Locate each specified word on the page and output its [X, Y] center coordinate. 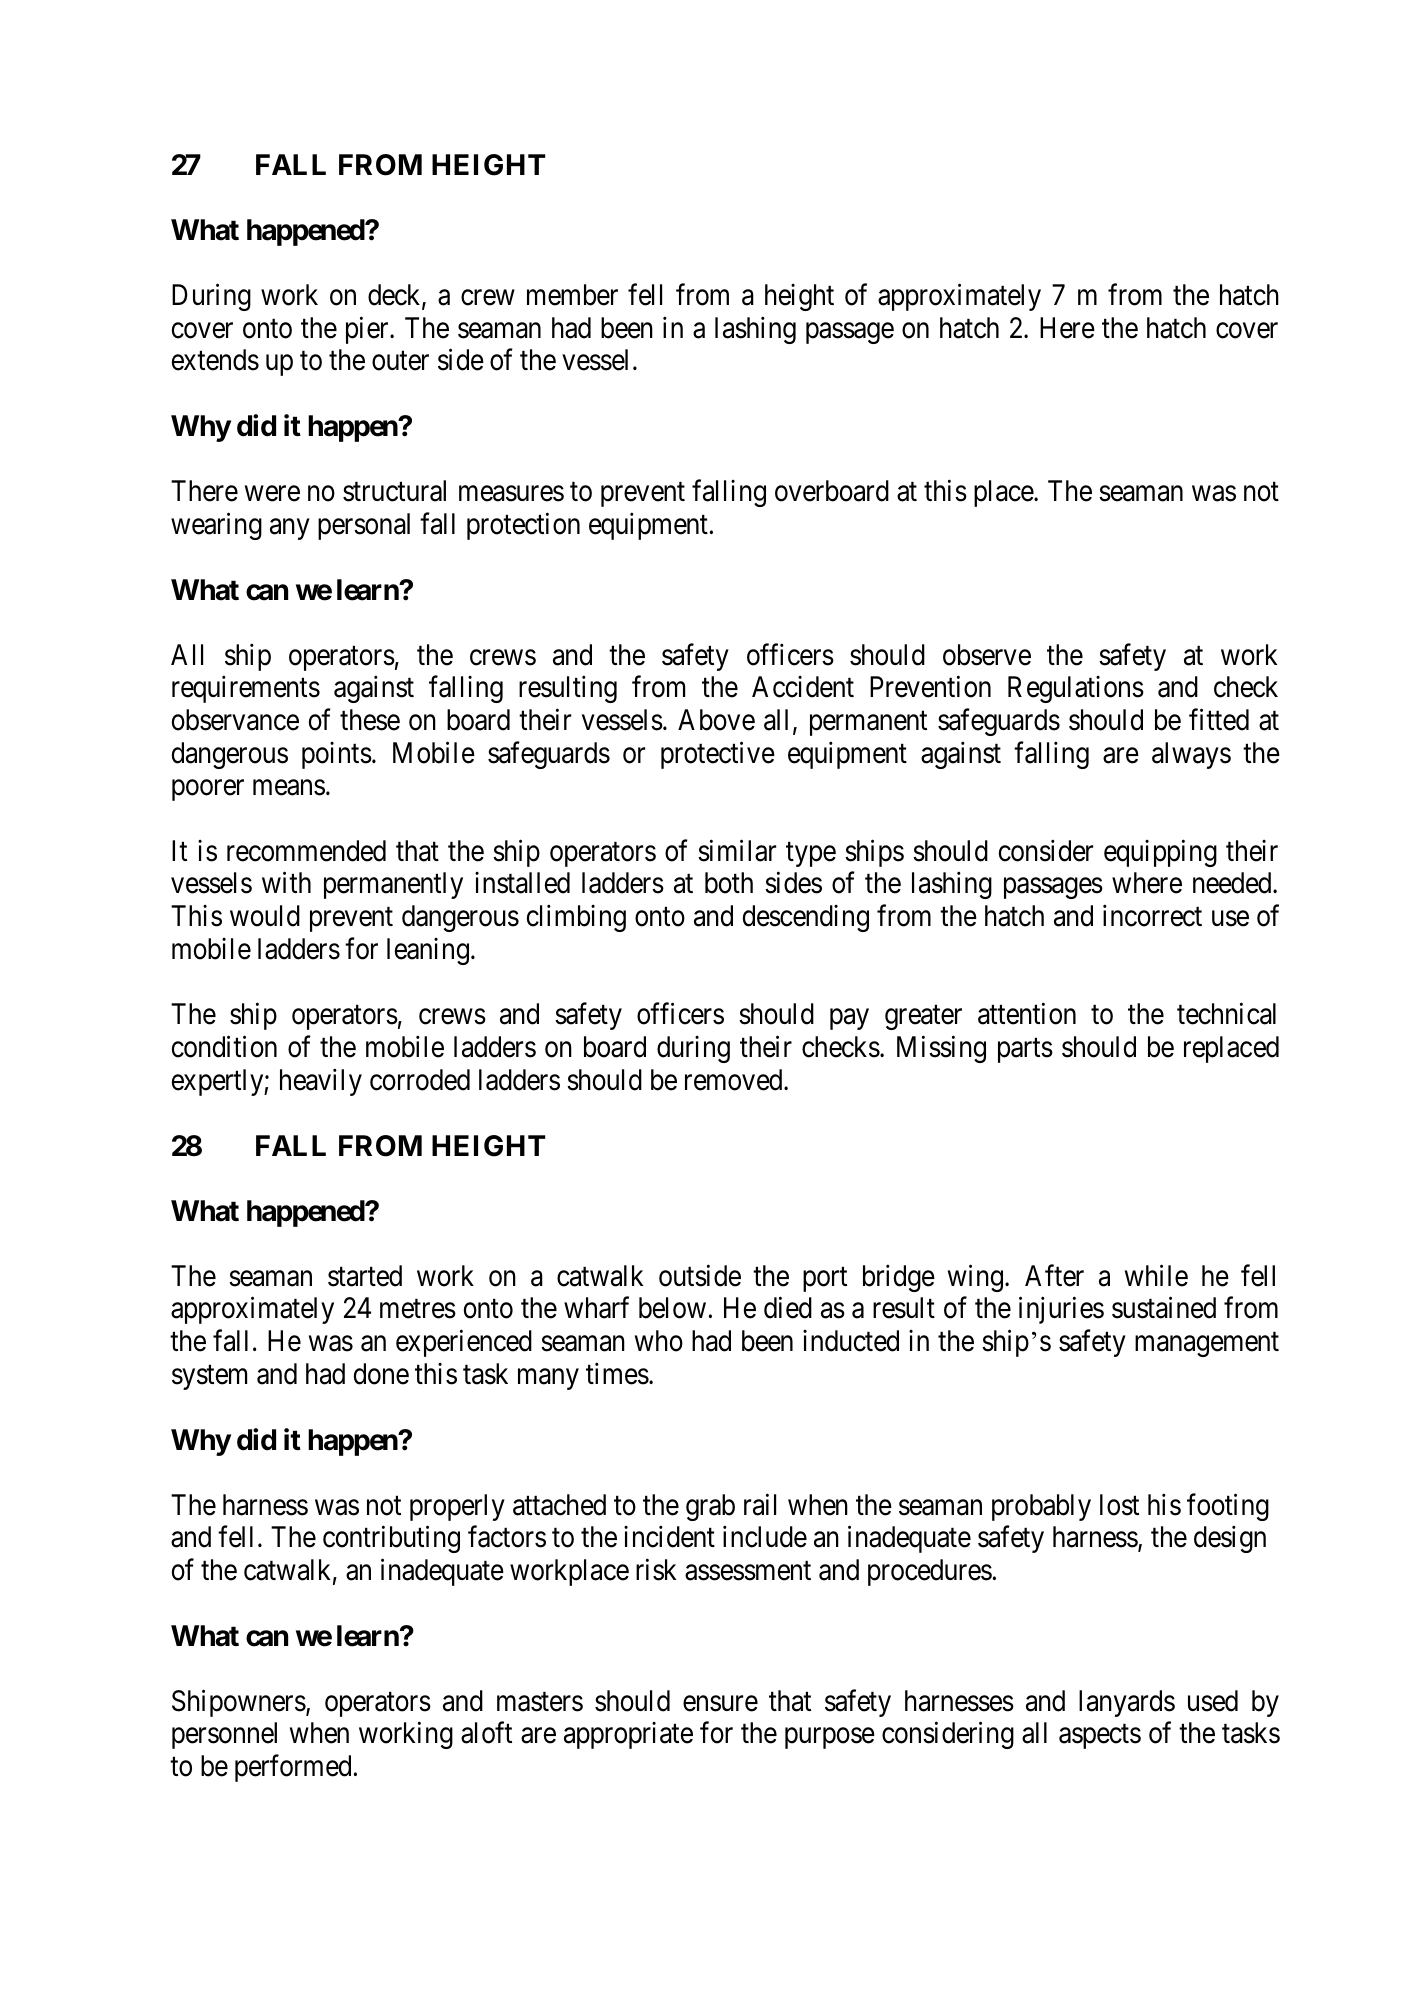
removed [735, 1080]
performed [293, 1768]
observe [987, 655]
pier [368, 330]
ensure [720, 1704]
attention [1027, 1014]
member [572, 295]
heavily [321, 1082]
